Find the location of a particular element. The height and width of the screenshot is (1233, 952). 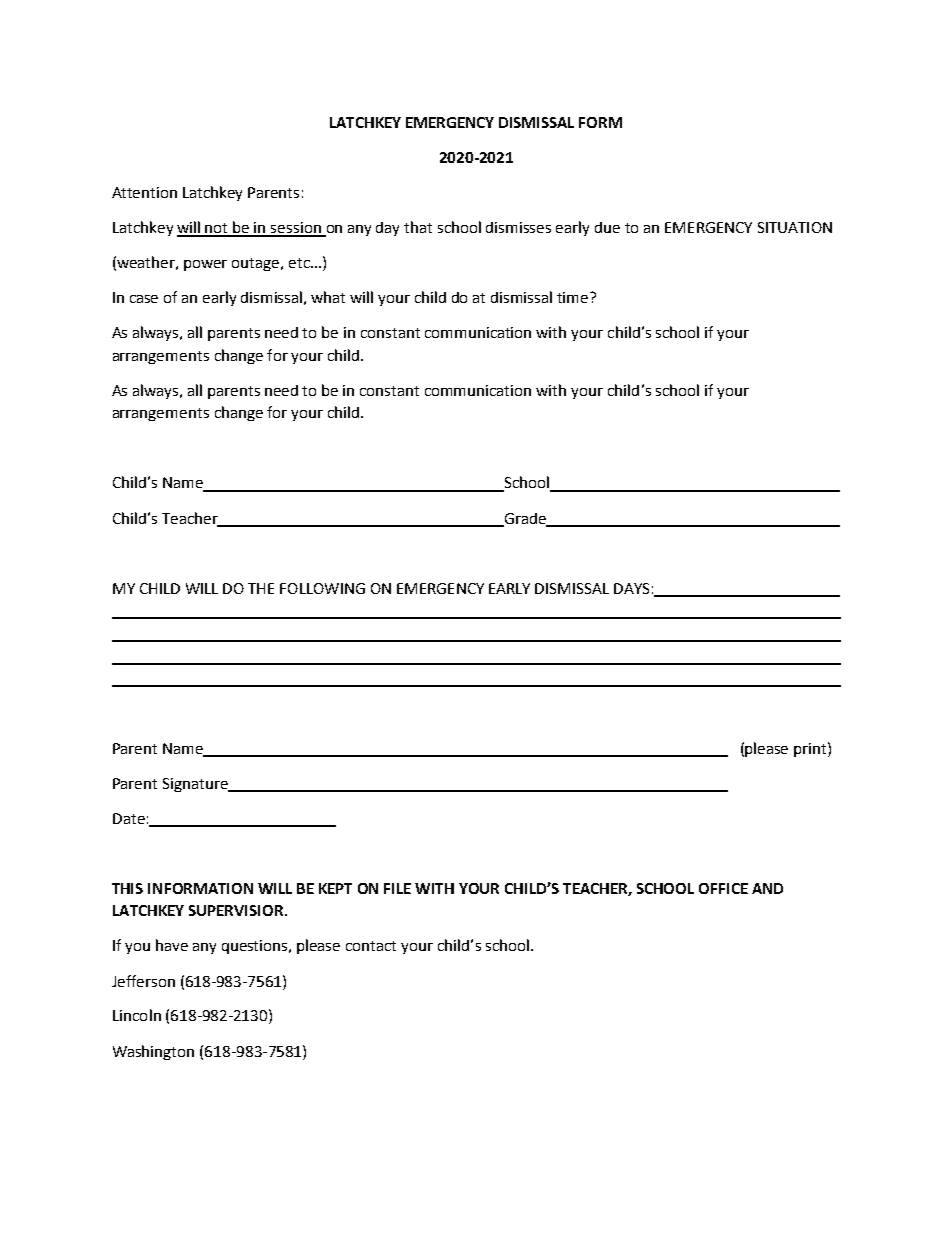

SITUATION is located at coordinates (795, 227).
